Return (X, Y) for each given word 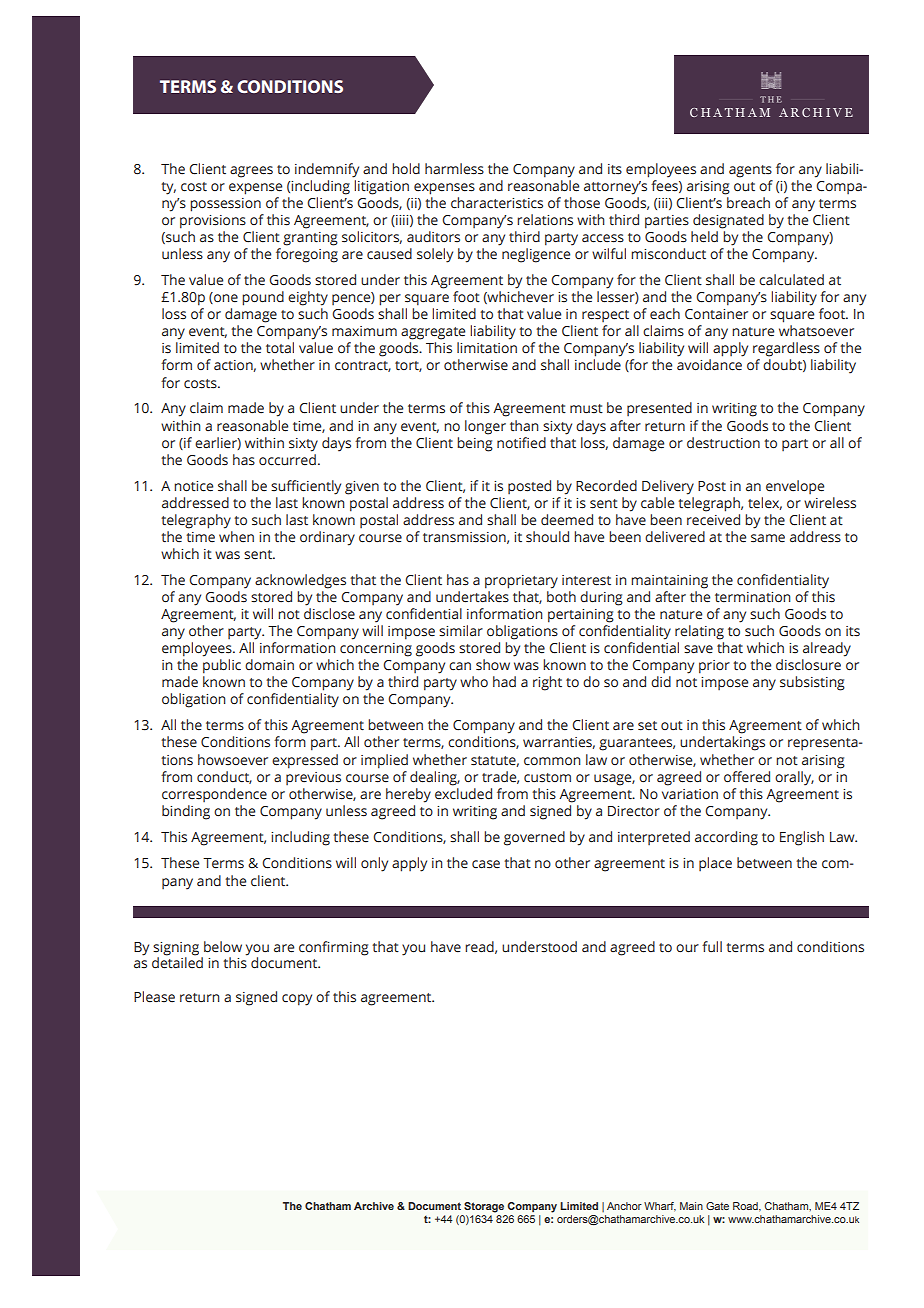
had (504, 681)
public (222, 666)
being (475, 443)
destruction (723, 443)
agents (750, 171)
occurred (287, 460)
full (712, 946)
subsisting (812, 683)
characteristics (497, 203)
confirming (334, 948)
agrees (251, 172)
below (223, 947)
